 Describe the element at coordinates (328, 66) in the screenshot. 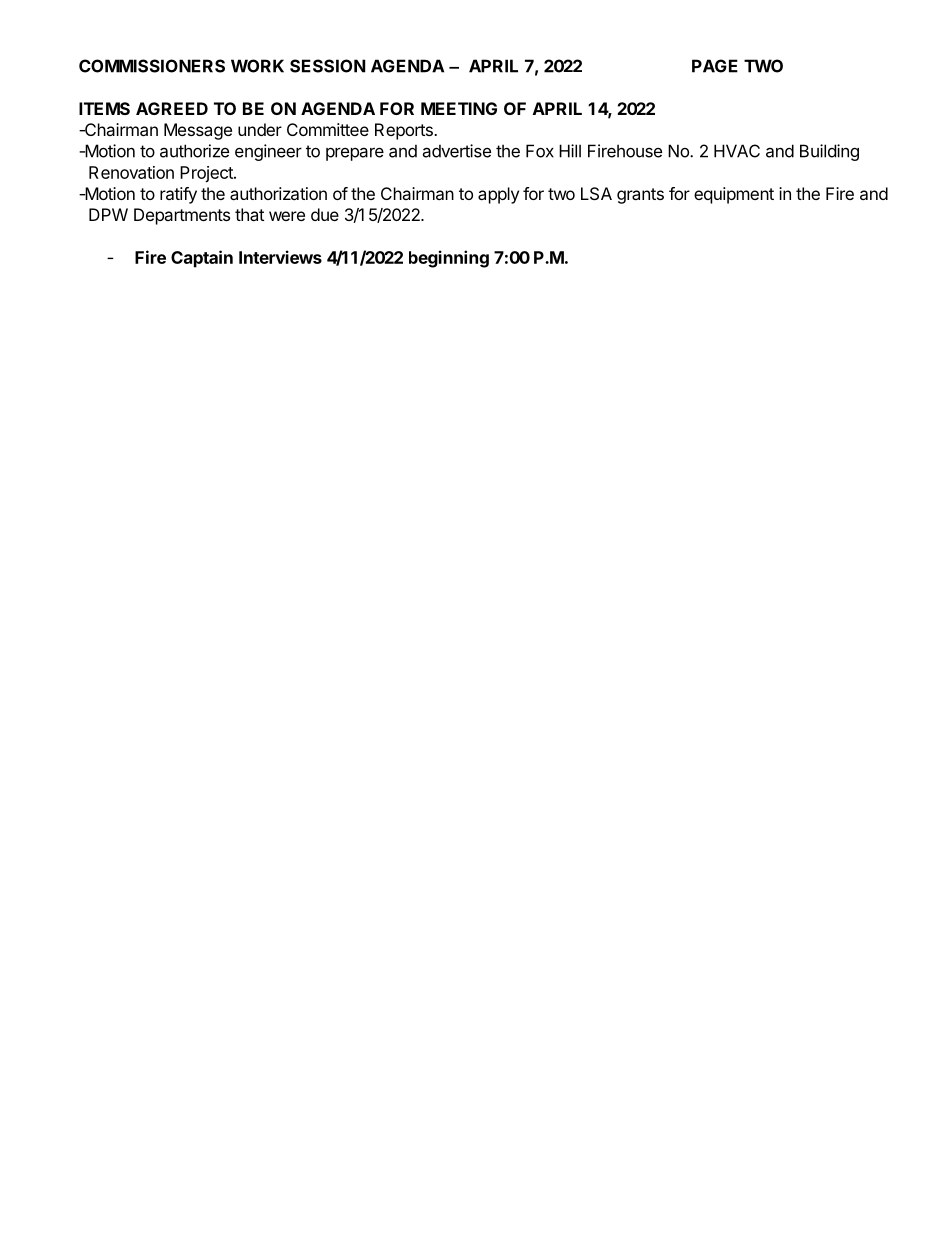

I see `SESSION` at that location.
